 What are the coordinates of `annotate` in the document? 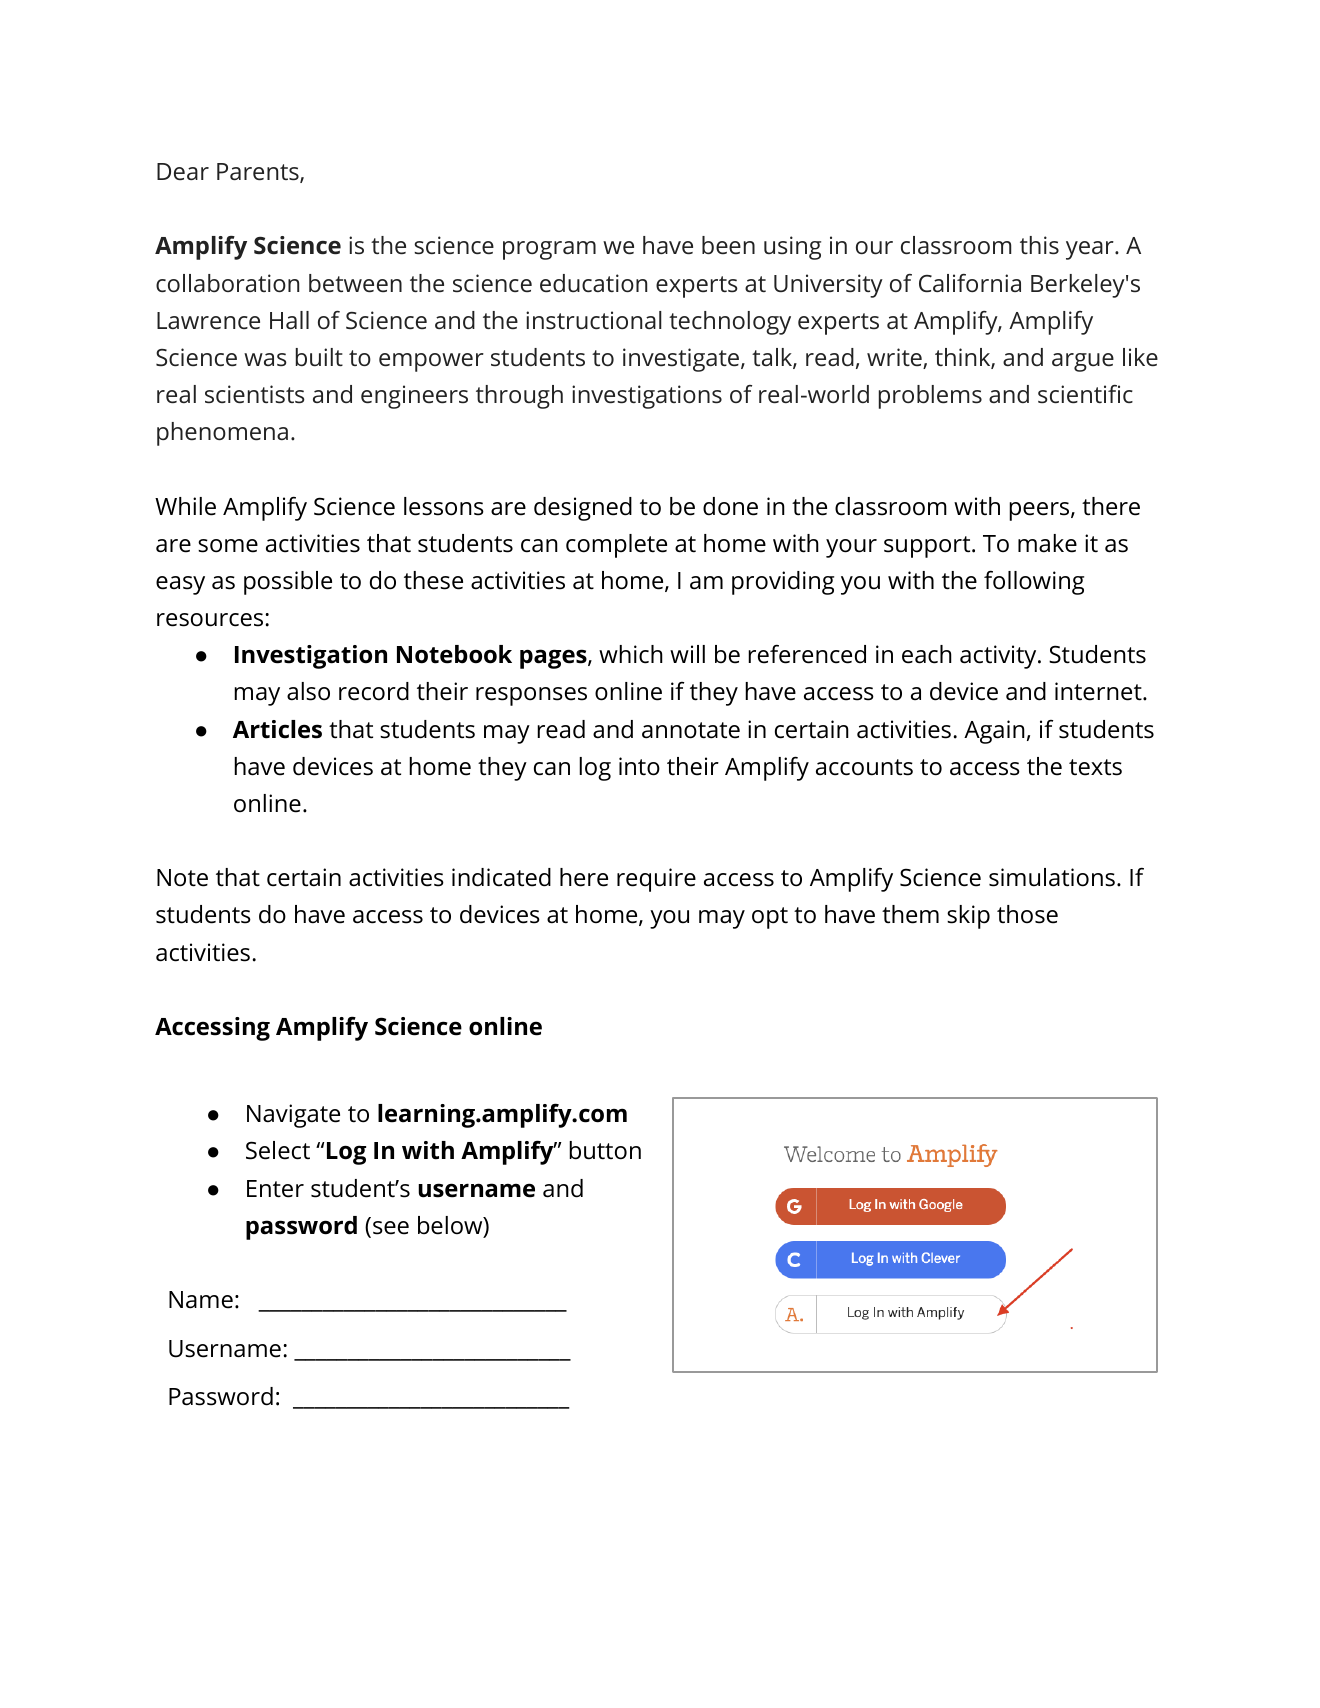 It's located at (691, 730).
